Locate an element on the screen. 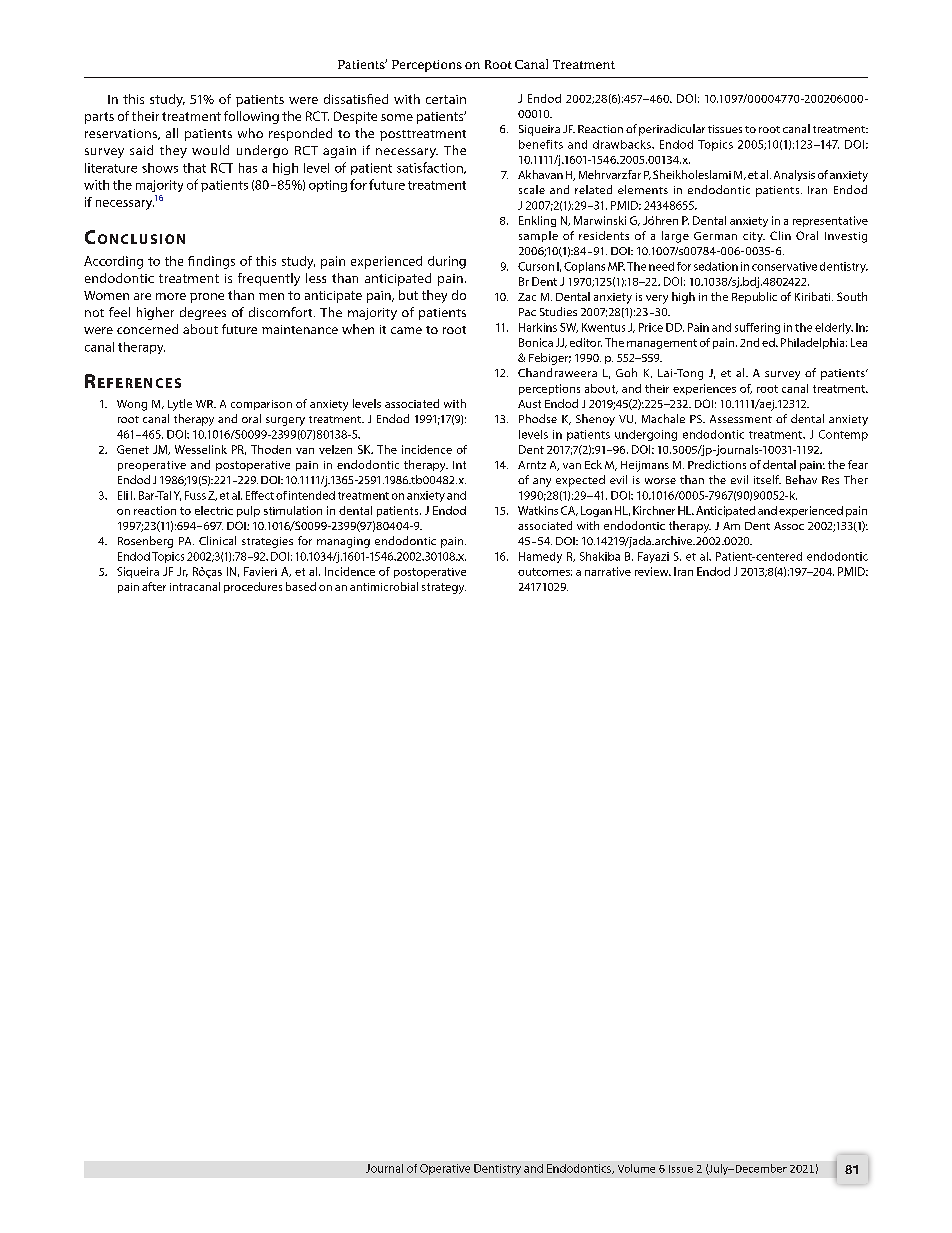 The image size is (952, 1233). antimicrobial is located at coordinates (384, 586).
